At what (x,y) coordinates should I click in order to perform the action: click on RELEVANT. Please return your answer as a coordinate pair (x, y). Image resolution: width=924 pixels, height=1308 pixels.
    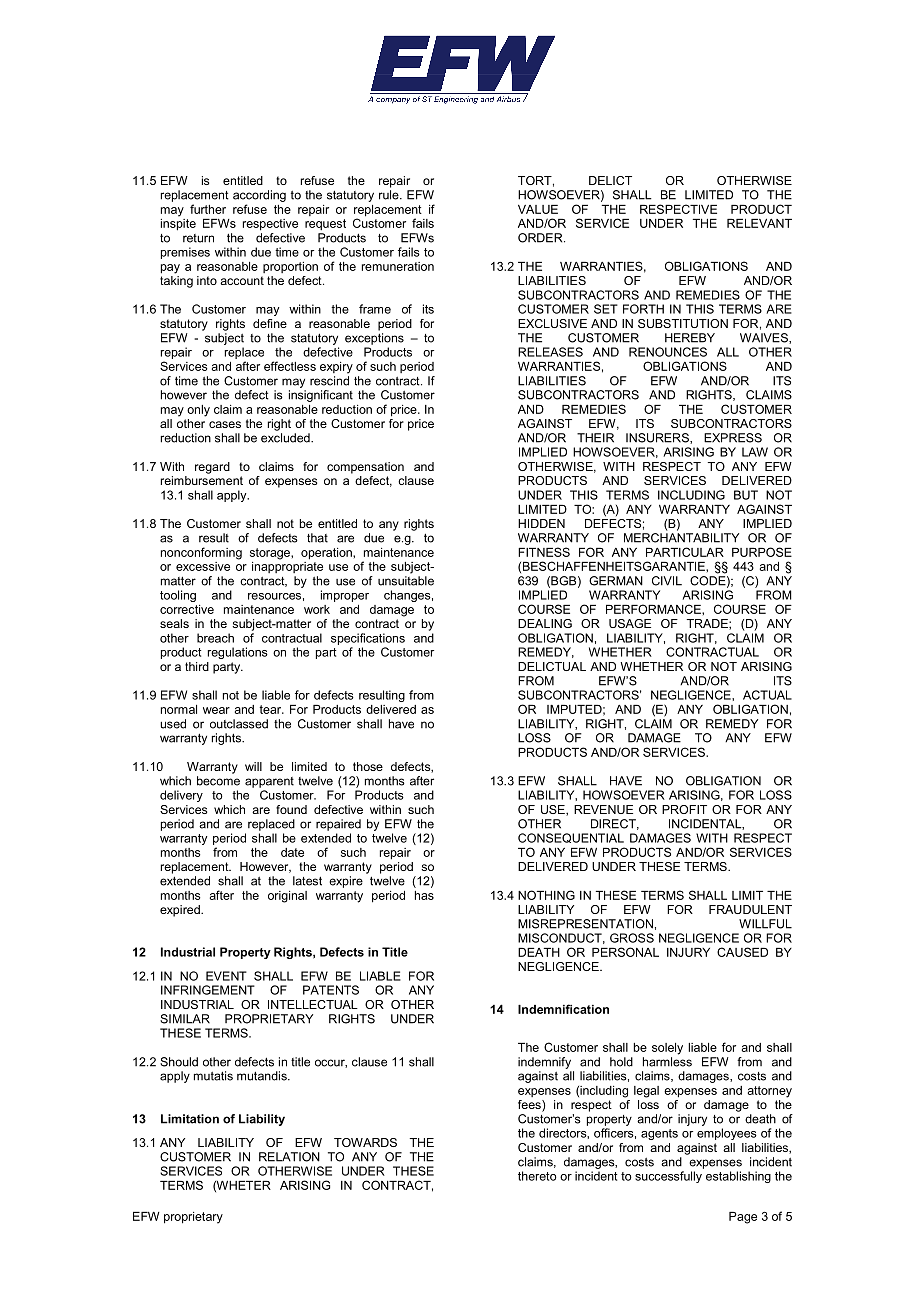
    Looking at the image, I should click on (759, 223).
